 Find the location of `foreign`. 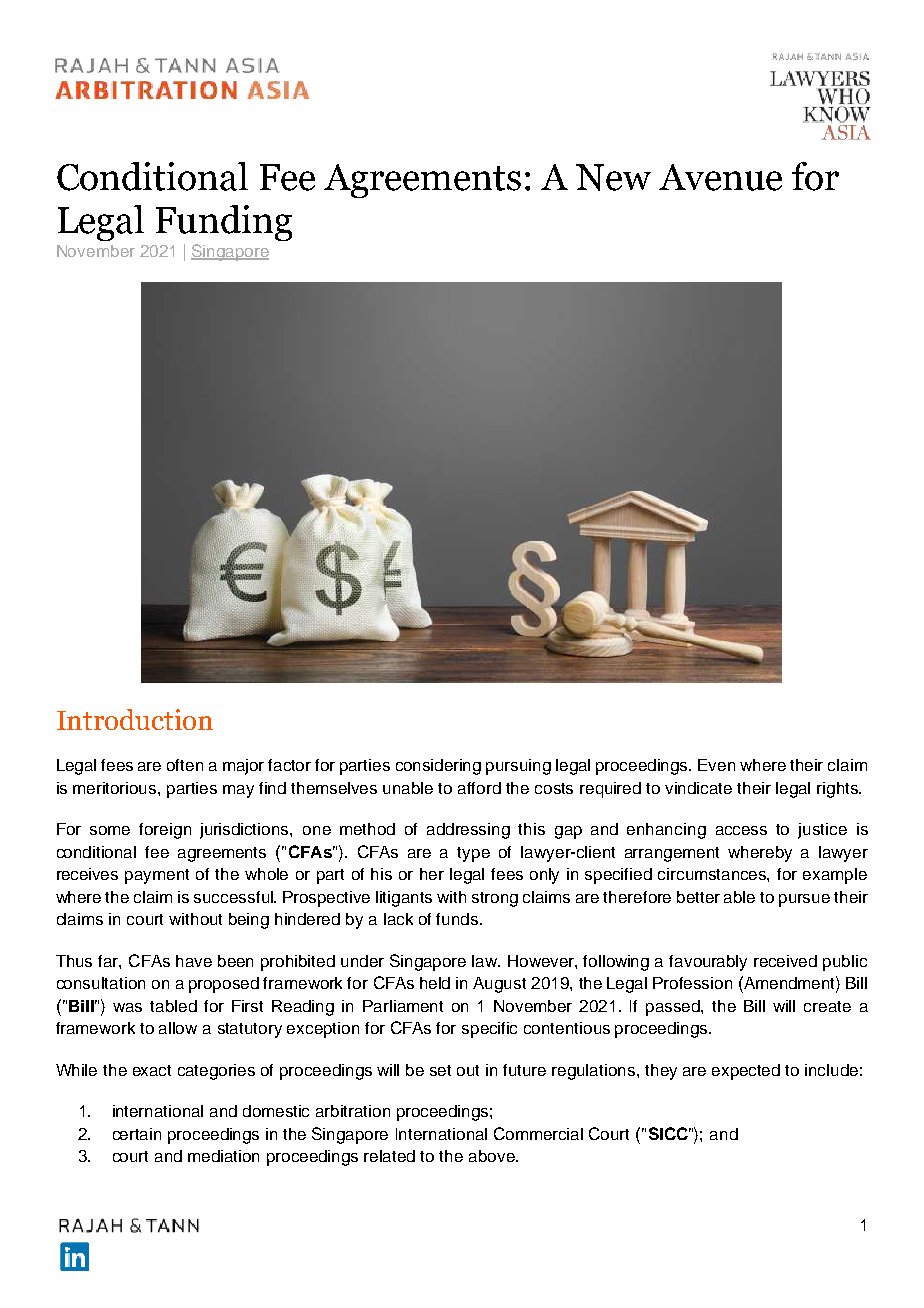

foreign is located at coordinates (165, 831).
